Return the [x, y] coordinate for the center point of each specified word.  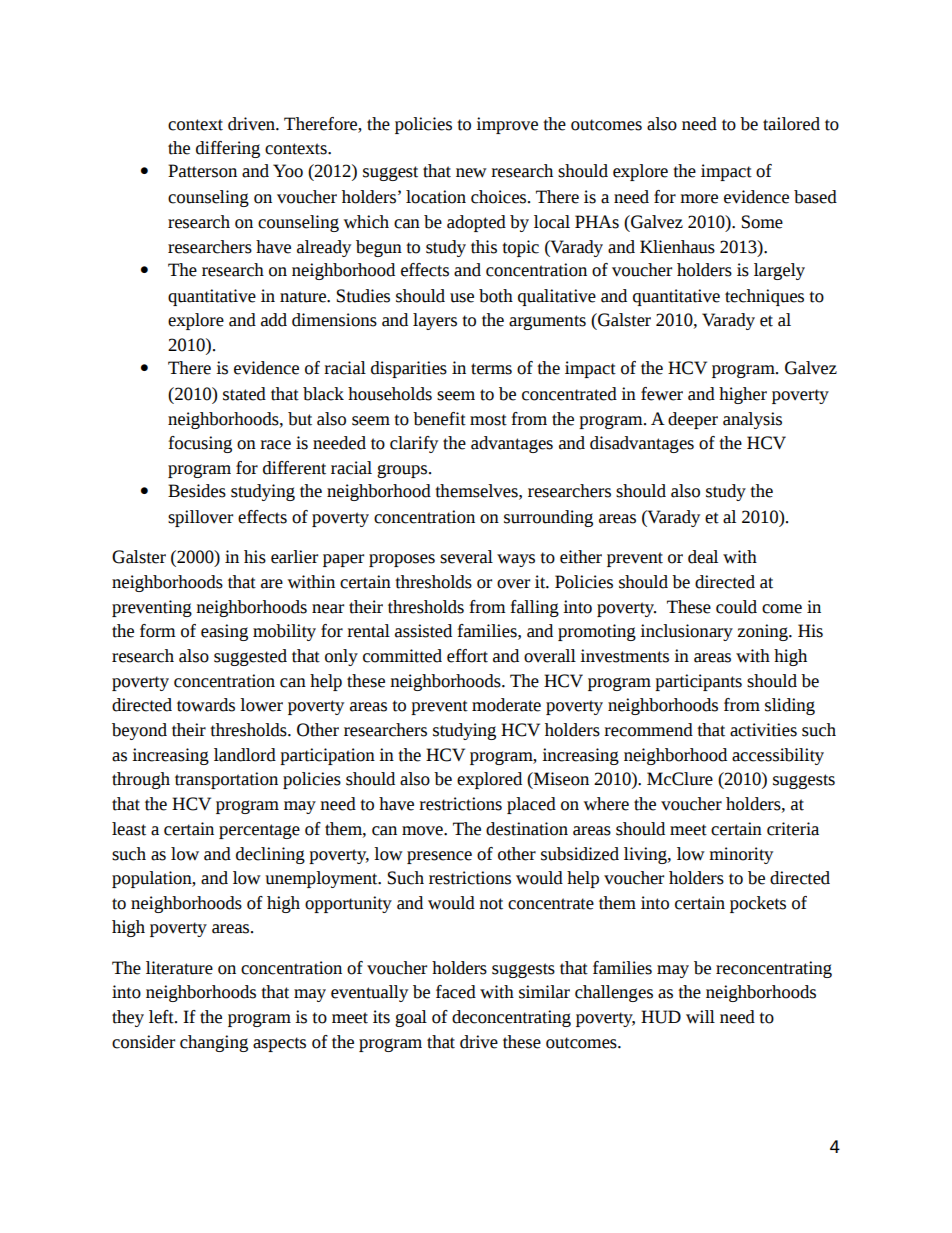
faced [456, 992]
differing [228, 149]
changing [214, 1043]
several [466, 557]
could [736, 607]
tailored [791, 124]
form [158, 631]
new [471, 173]
